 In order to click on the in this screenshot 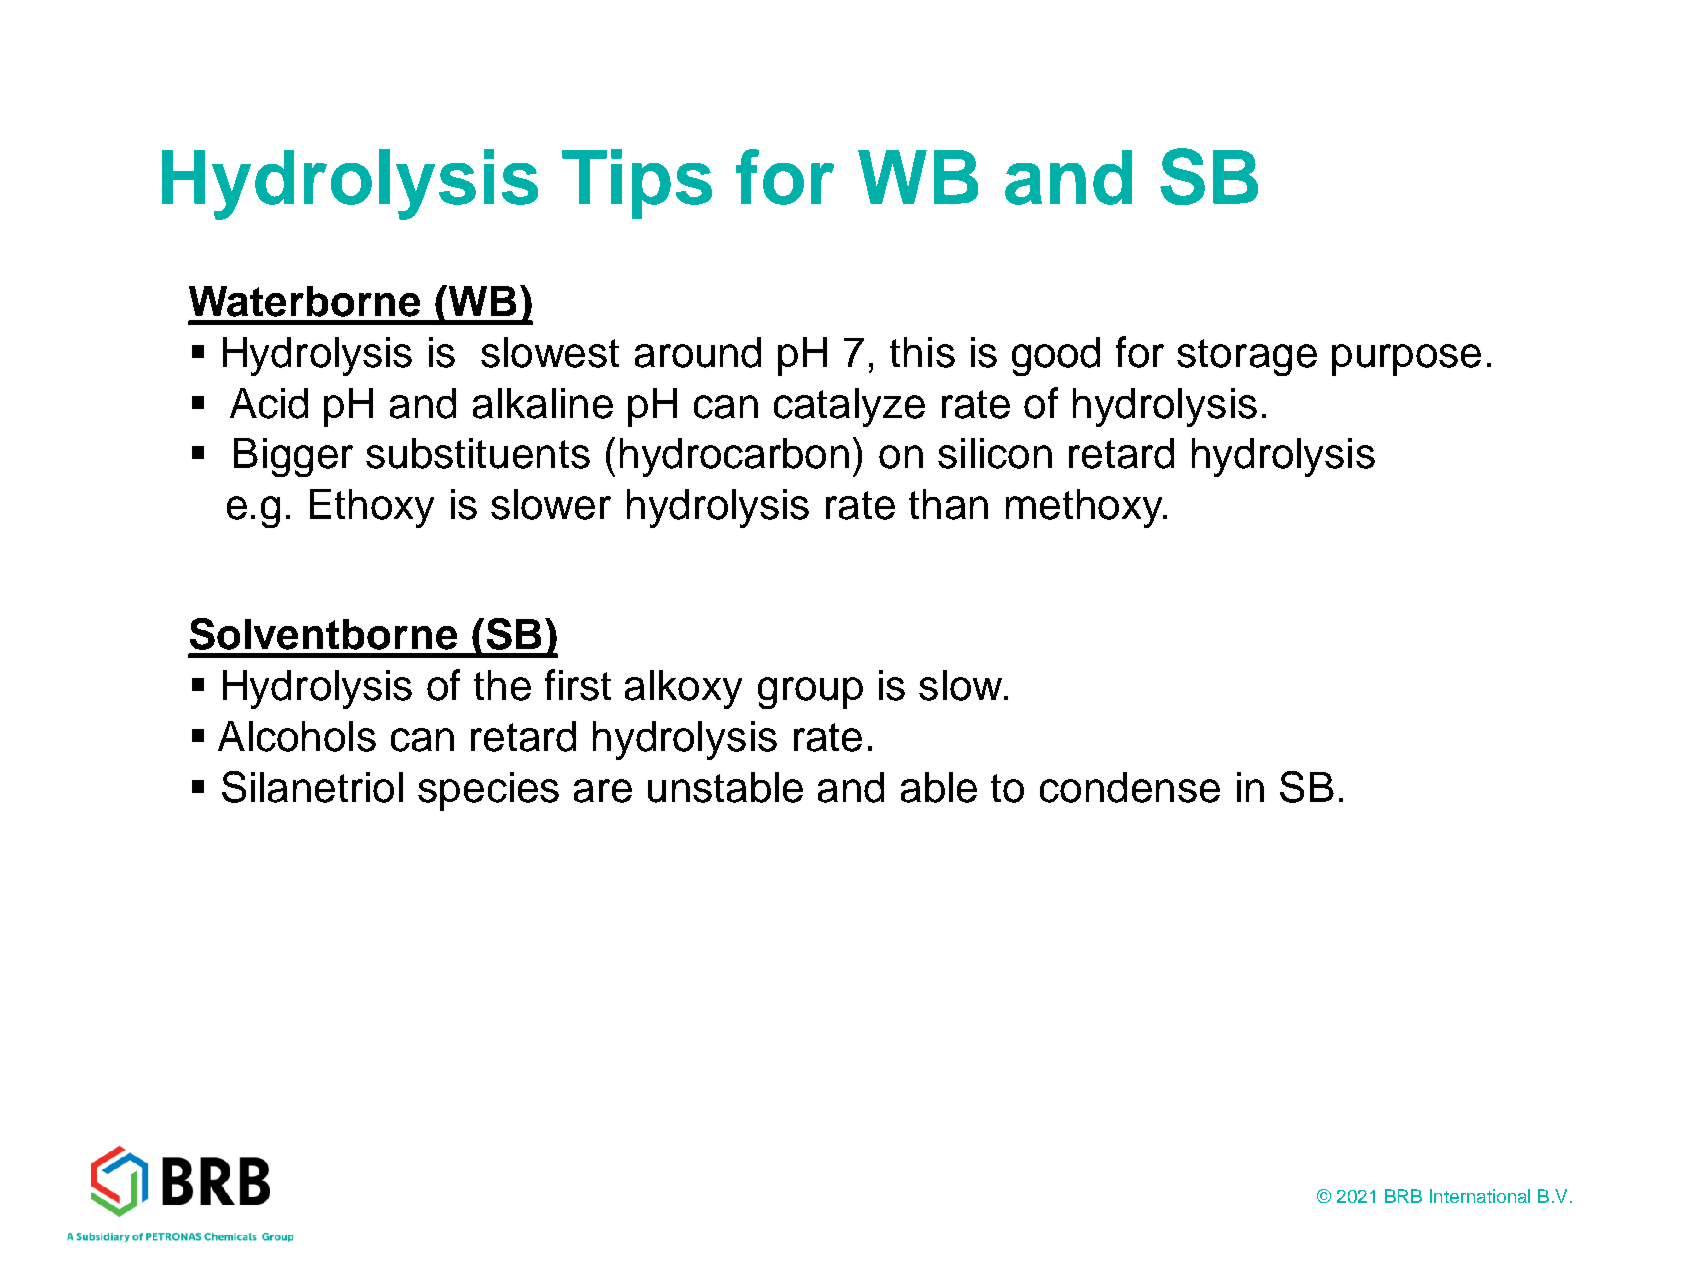, I will do `click(502, 685)`.
